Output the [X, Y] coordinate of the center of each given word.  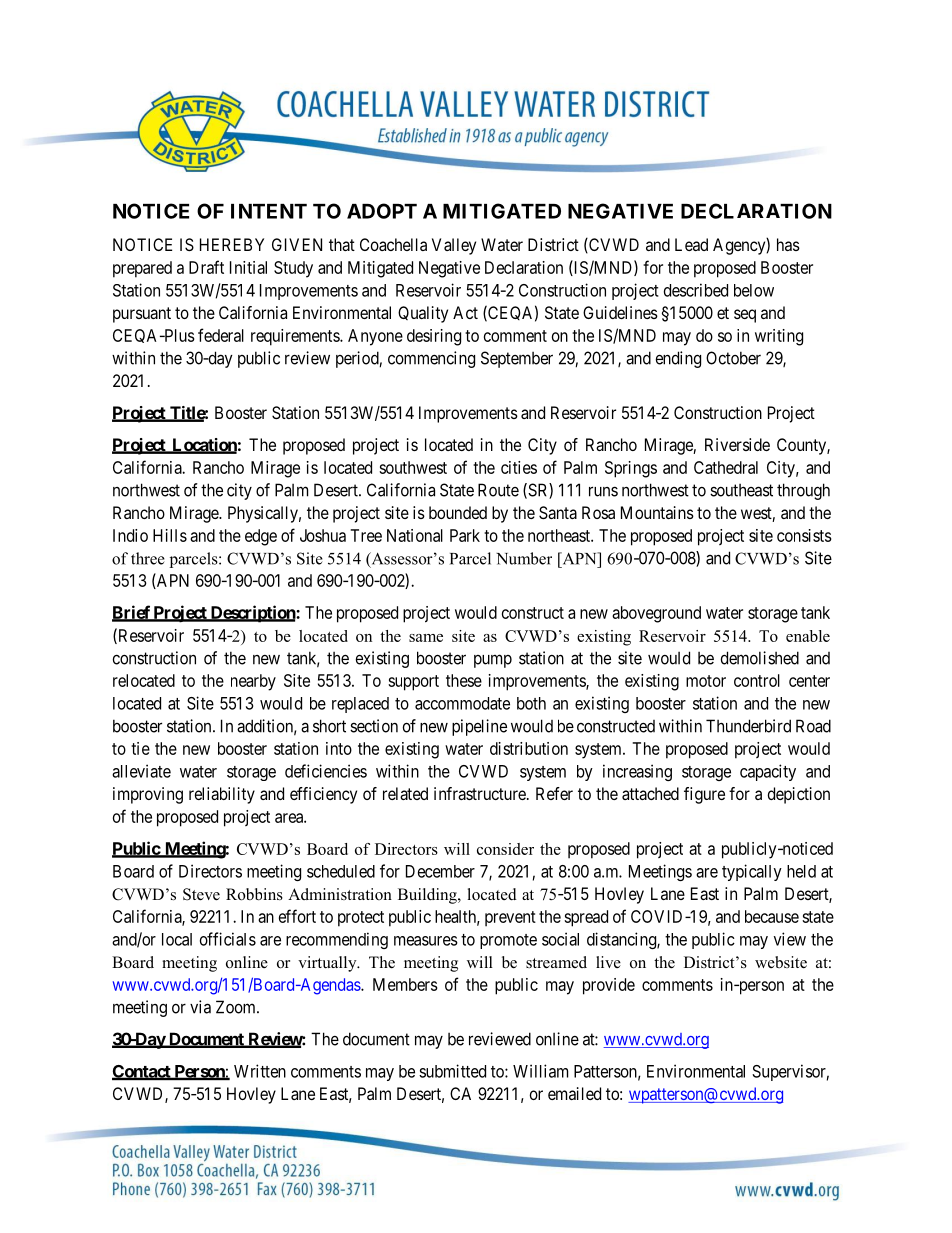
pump [493, 661]
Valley [454, 246]
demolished [760, 658]
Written [260, 1071]
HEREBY [232, 244]
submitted [452, 1071]
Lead [691, 244]
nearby [253, 682]
